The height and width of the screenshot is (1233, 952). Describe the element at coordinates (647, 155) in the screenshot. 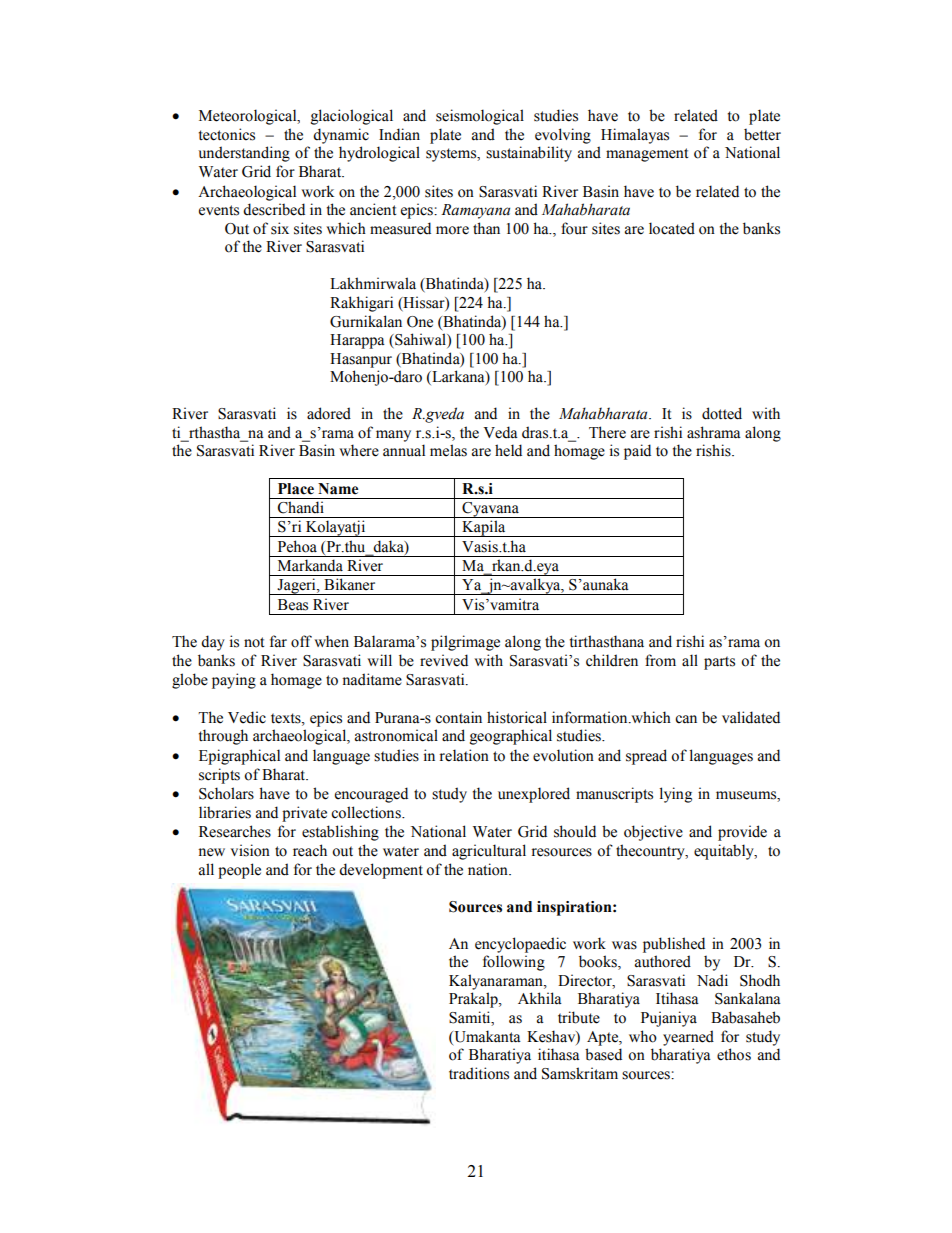

I see `management` at that location.
